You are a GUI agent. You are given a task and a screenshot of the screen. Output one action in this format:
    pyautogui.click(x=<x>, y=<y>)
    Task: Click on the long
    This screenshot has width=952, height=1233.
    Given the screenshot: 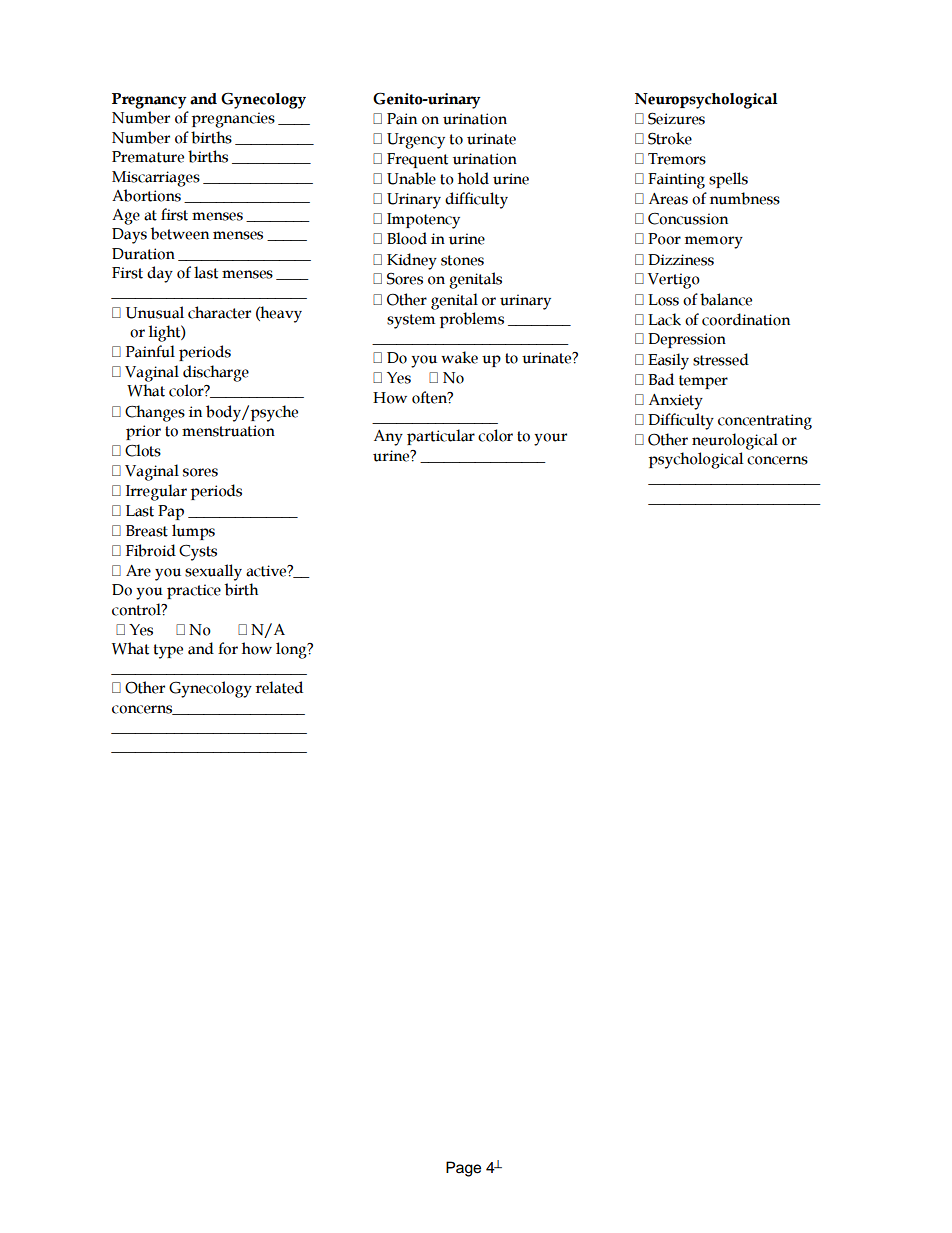 What is the action you would take?
    pyautogui.click(x=292, y=650)
